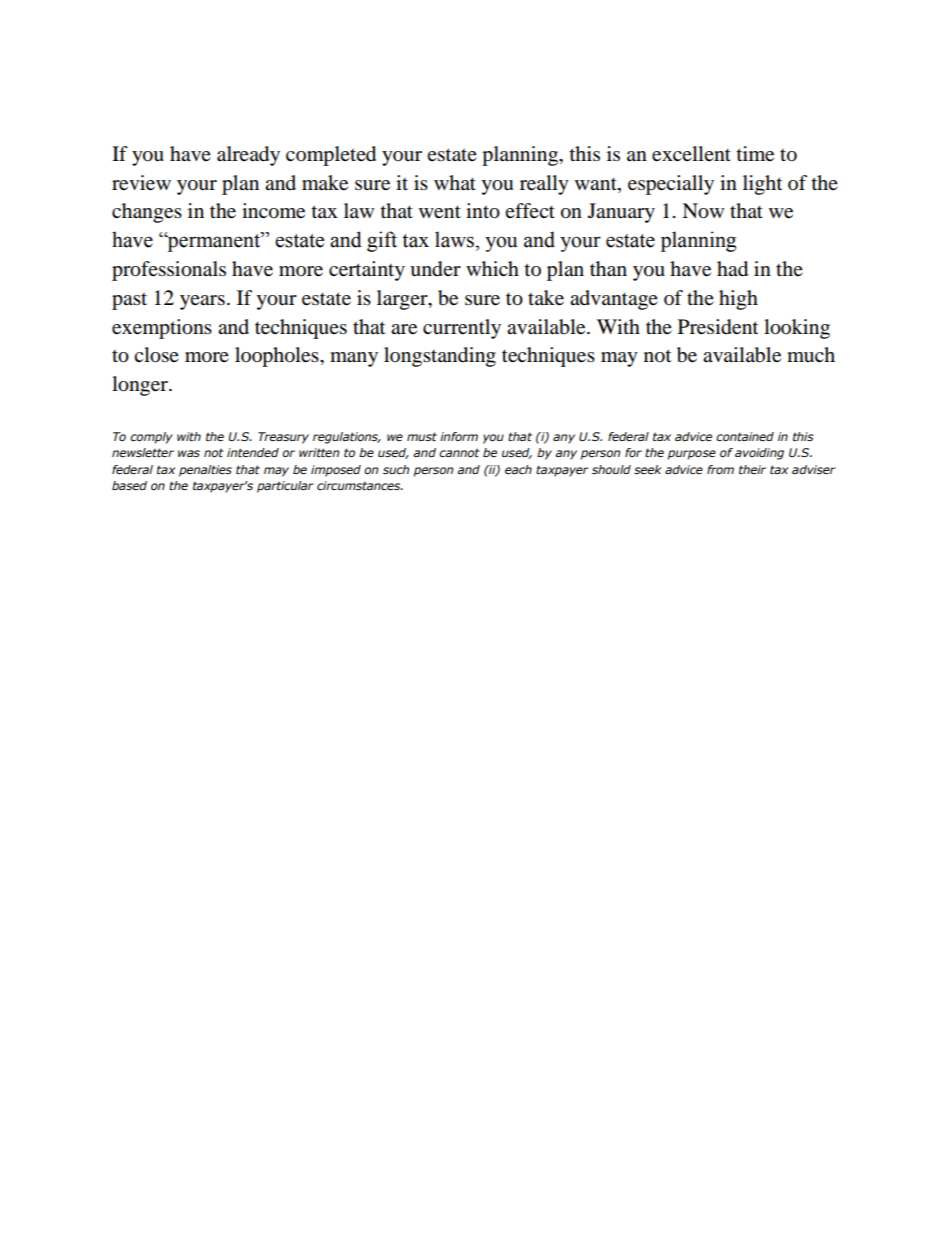 This screenshot has height=1233, width=952. I want to click on President, so click(718, 327).
